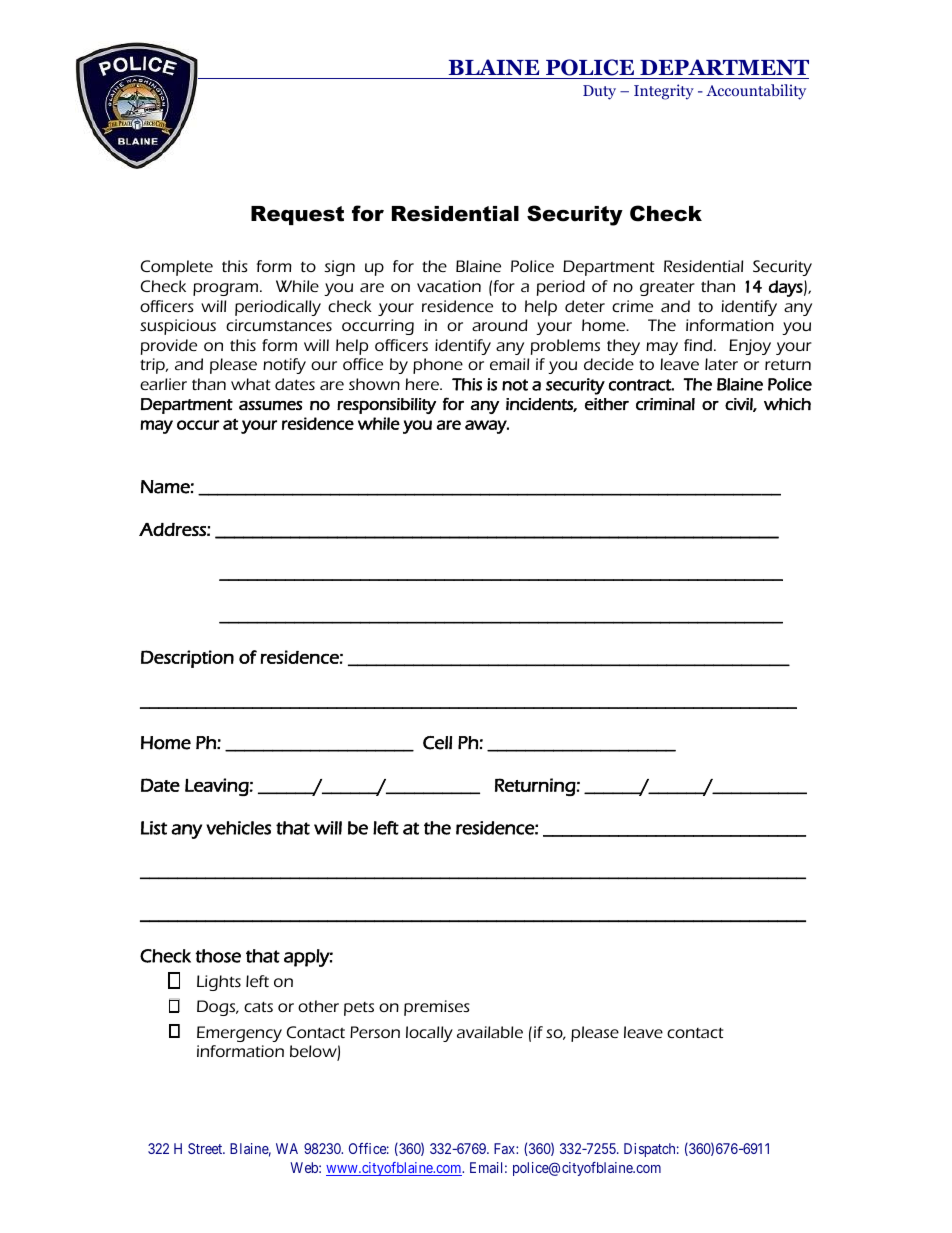  Describe the element at coordinates (665, 404) in the document. I see `criminal` at that location.
